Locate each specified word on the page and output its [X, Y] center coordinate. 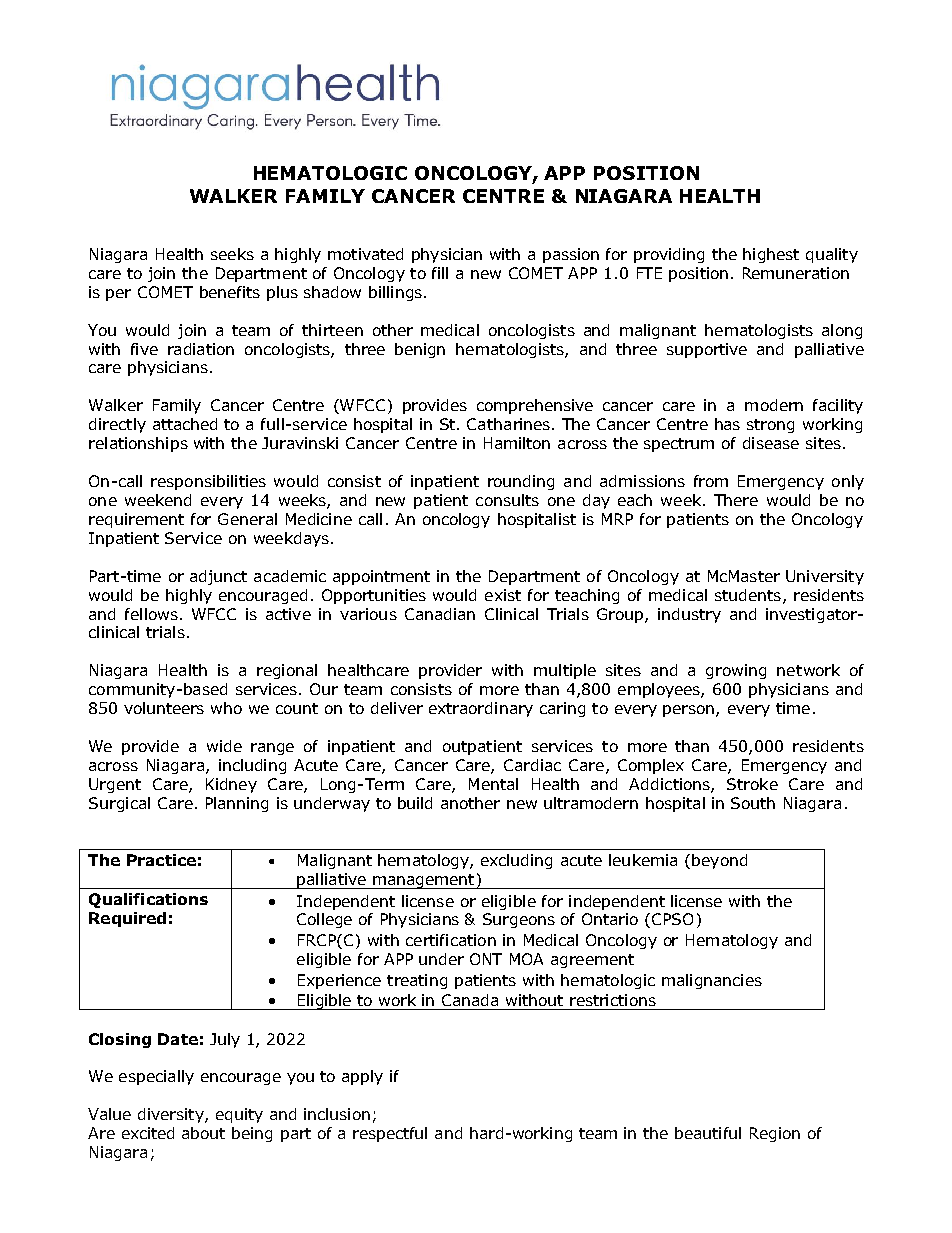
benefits [230, 292]
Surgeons [519, 920]
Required [127, 919]
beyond [719, 861]
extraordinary [481, 709]
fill [440, 273]
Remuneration [796, 273]
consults [507, 500]
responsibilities [208, 482]
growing [736, 671]
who [226, 708]
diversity [172, 1115]
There [736, 500]
